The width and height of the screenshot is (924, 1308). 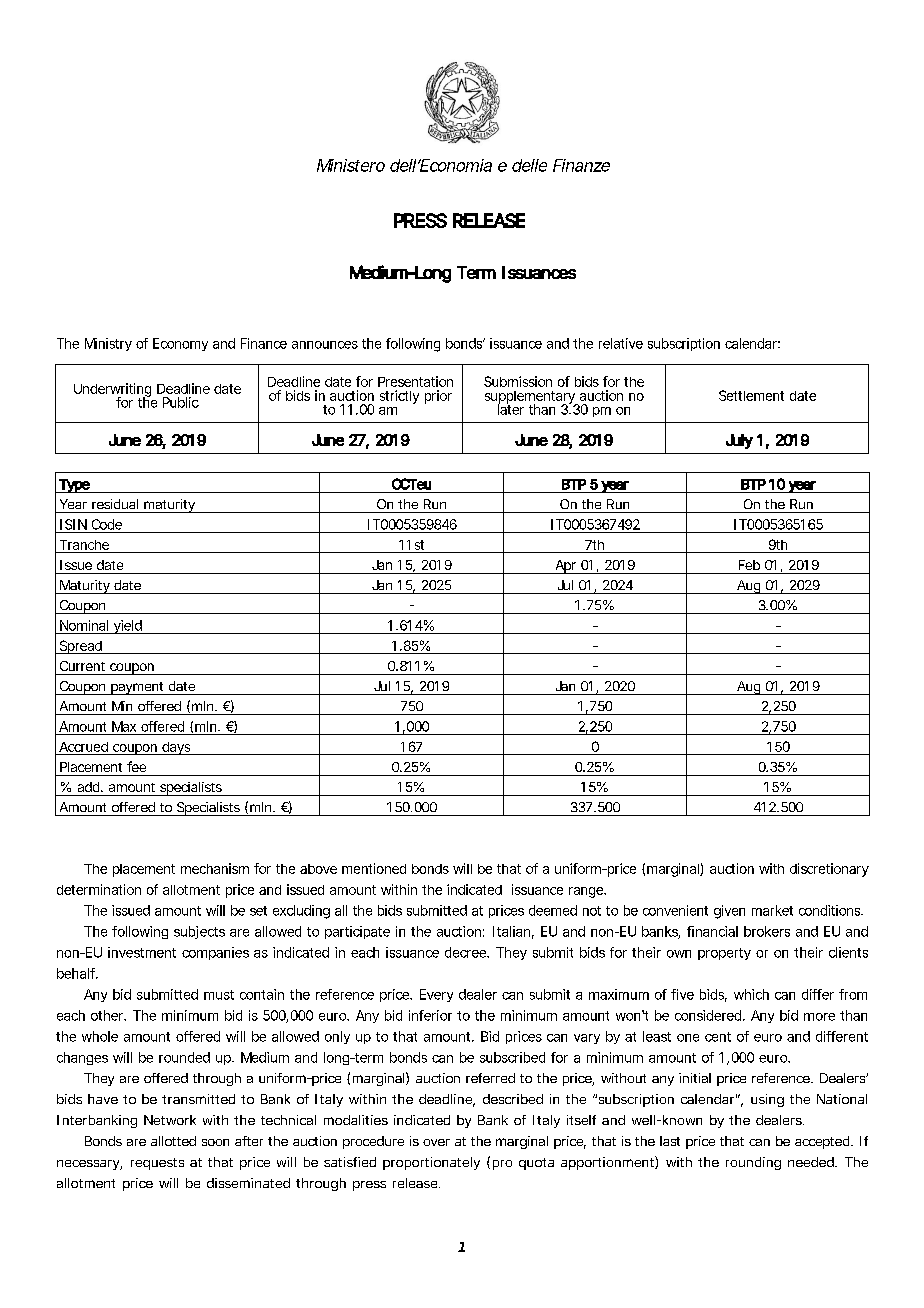 What do you see at coordinates (84, 545) in the screenshot?
I see `Tranche` at bounding box center [84, 545].
